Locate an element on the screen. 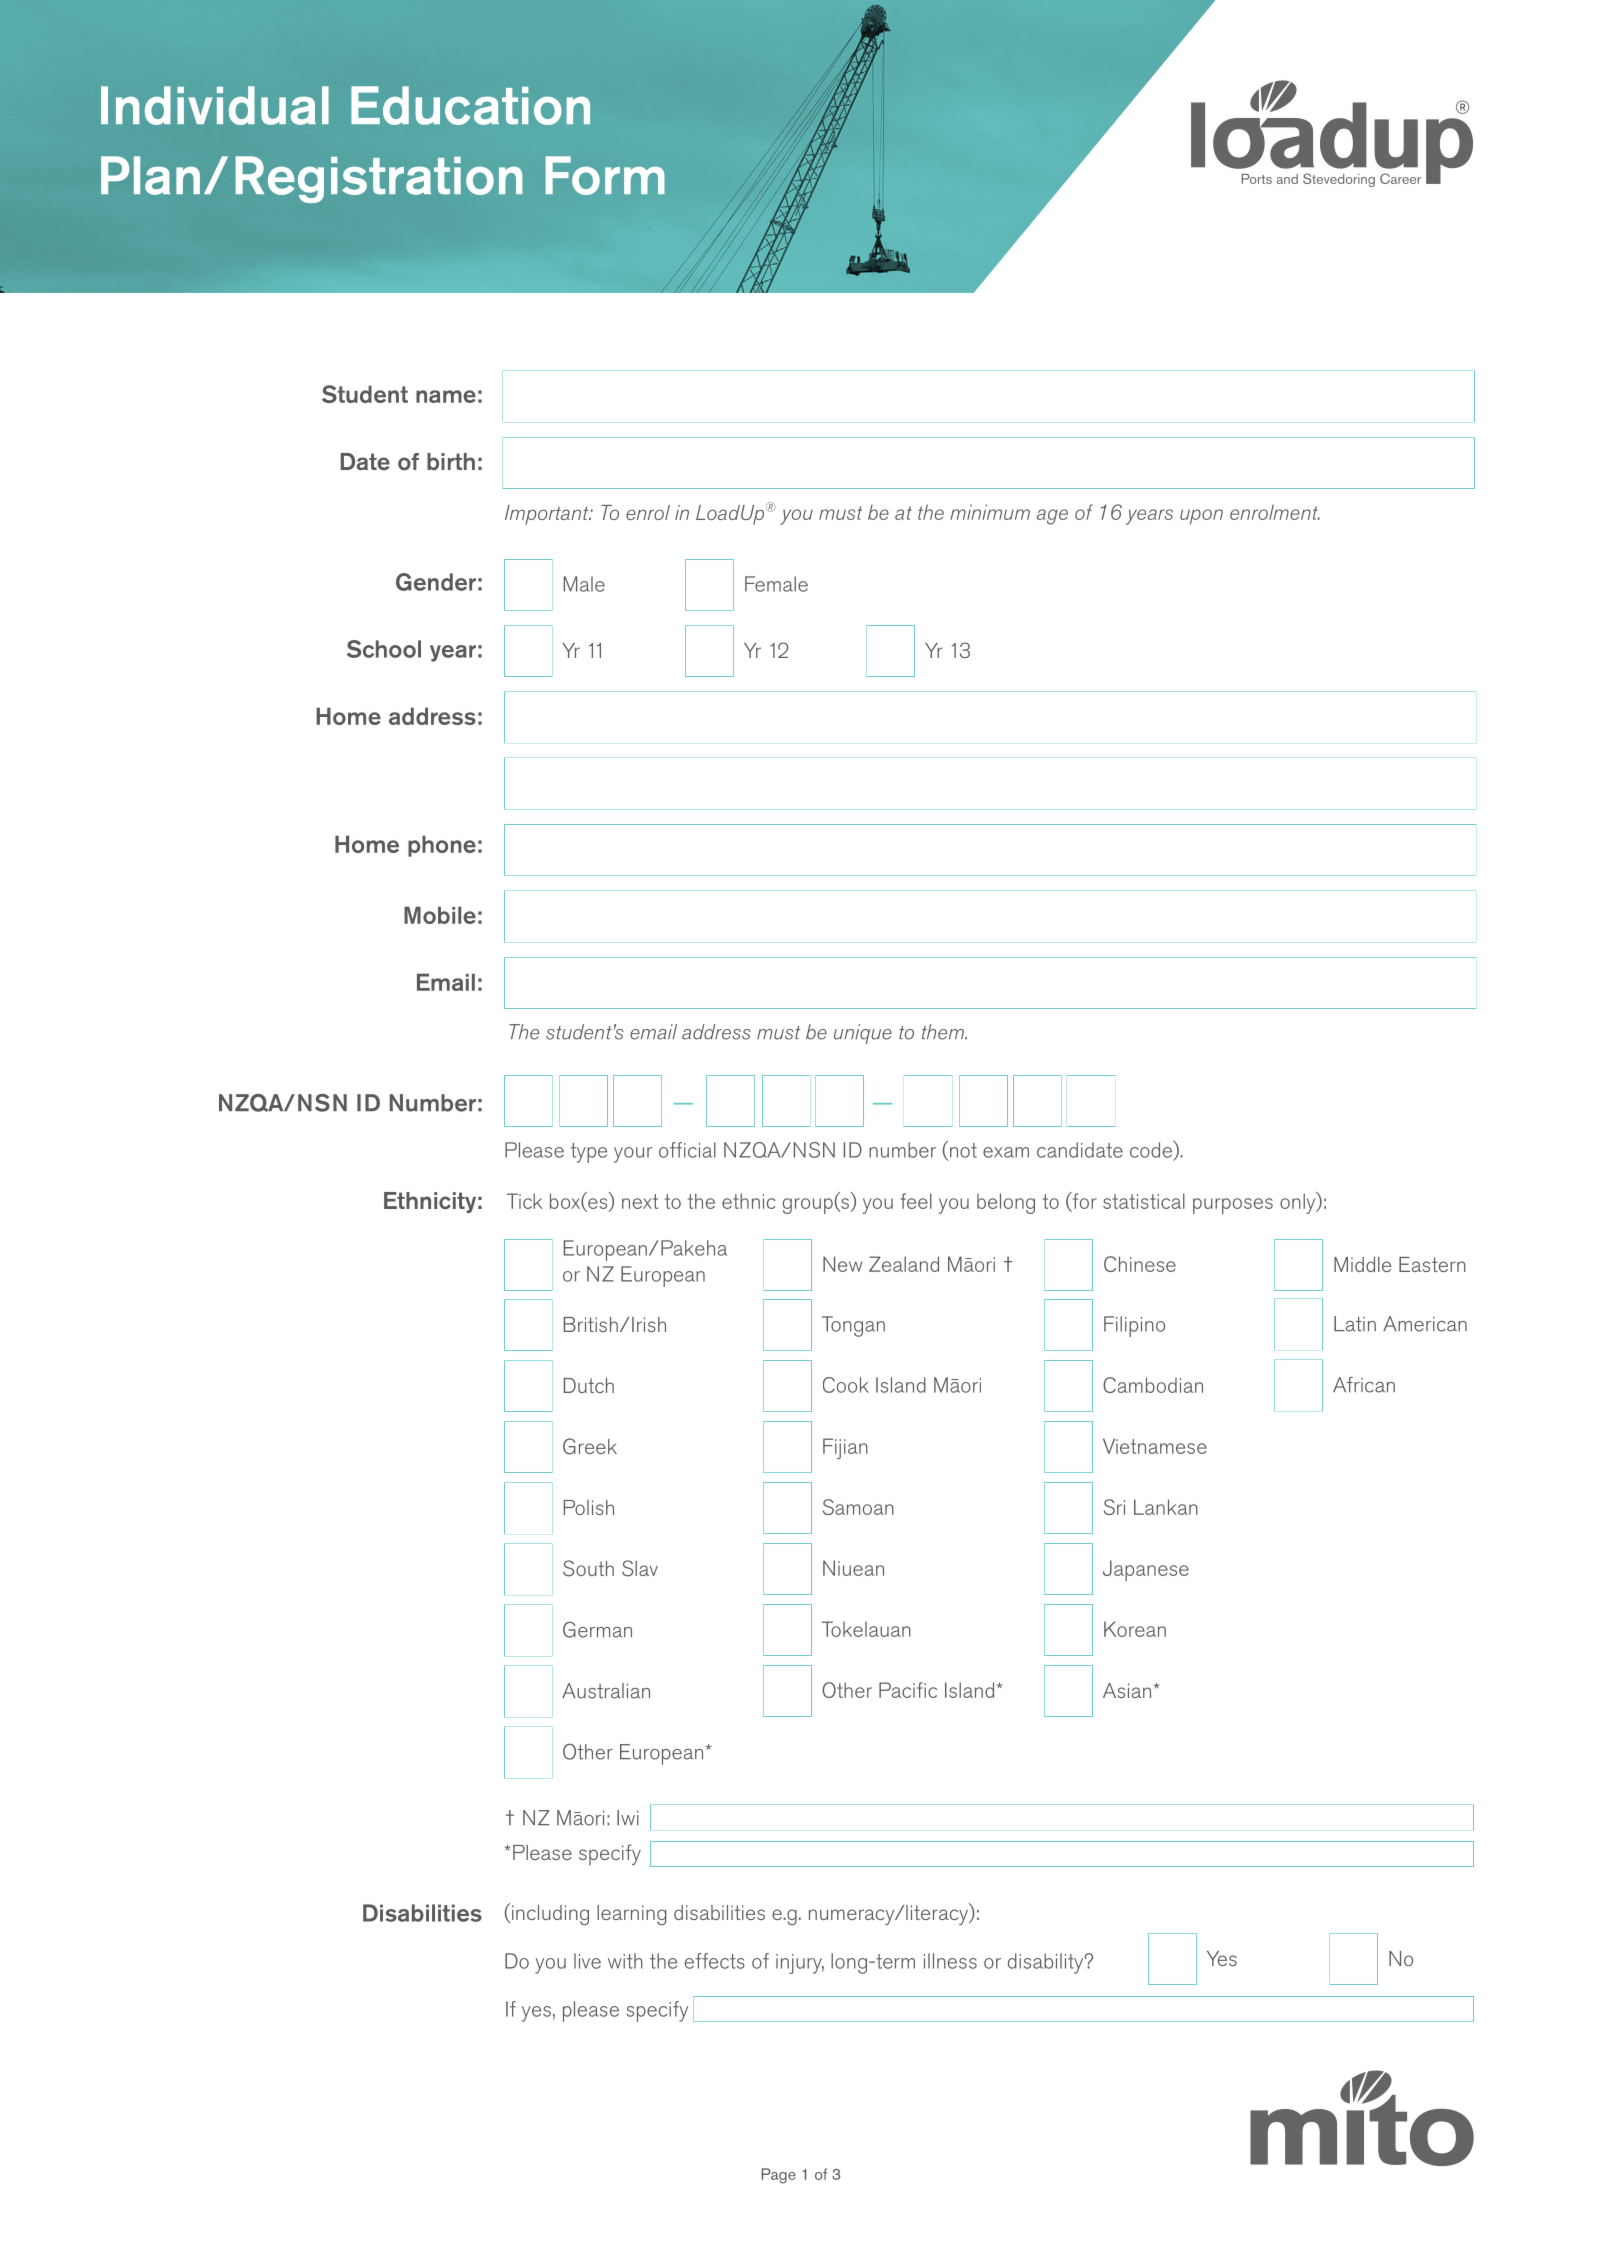 The width and height of the screenshot is (1600, 2263). live is located at coordinates (587, 1961).
